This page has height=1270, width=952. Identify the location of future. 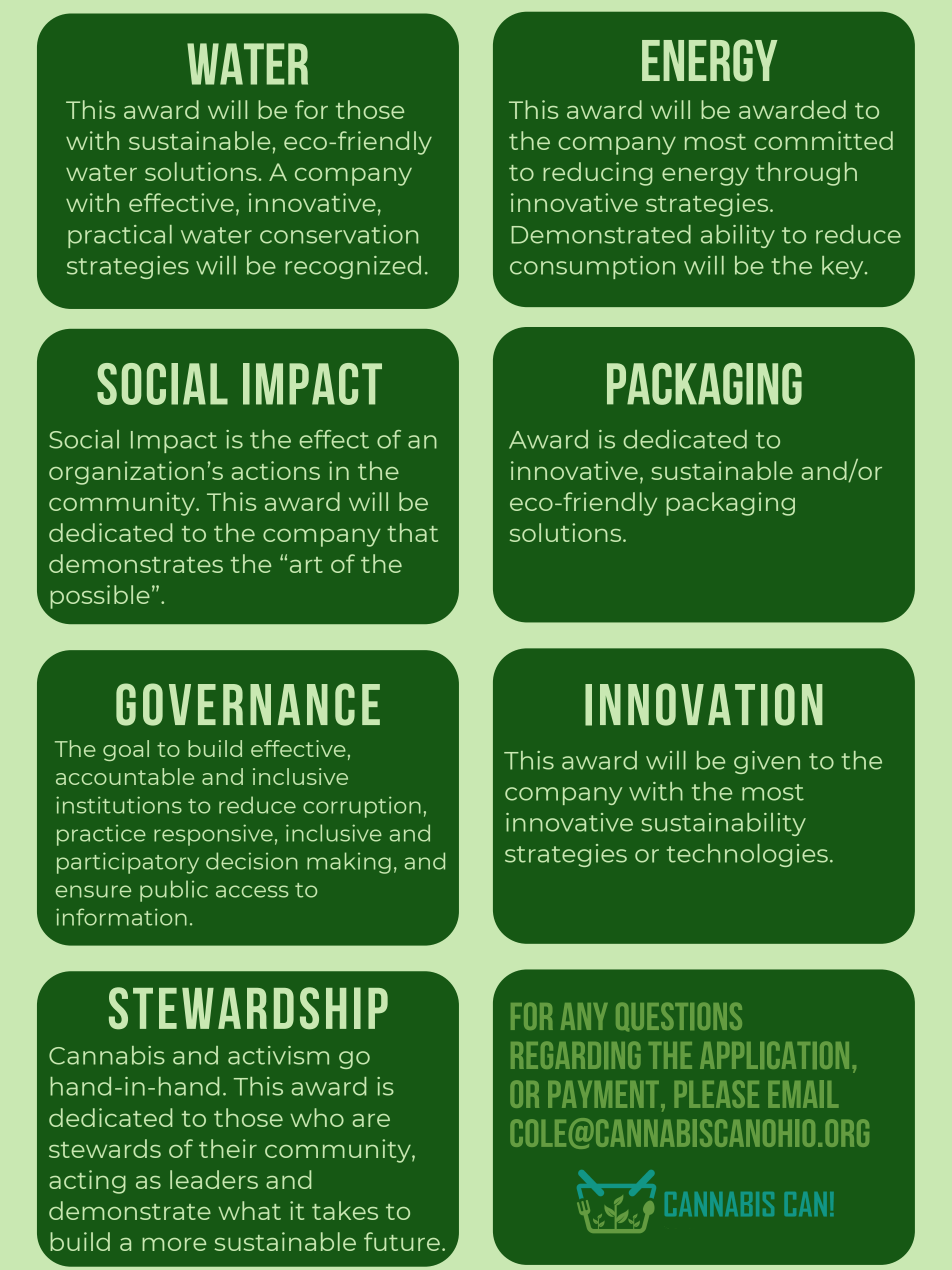
(402, 1241).
